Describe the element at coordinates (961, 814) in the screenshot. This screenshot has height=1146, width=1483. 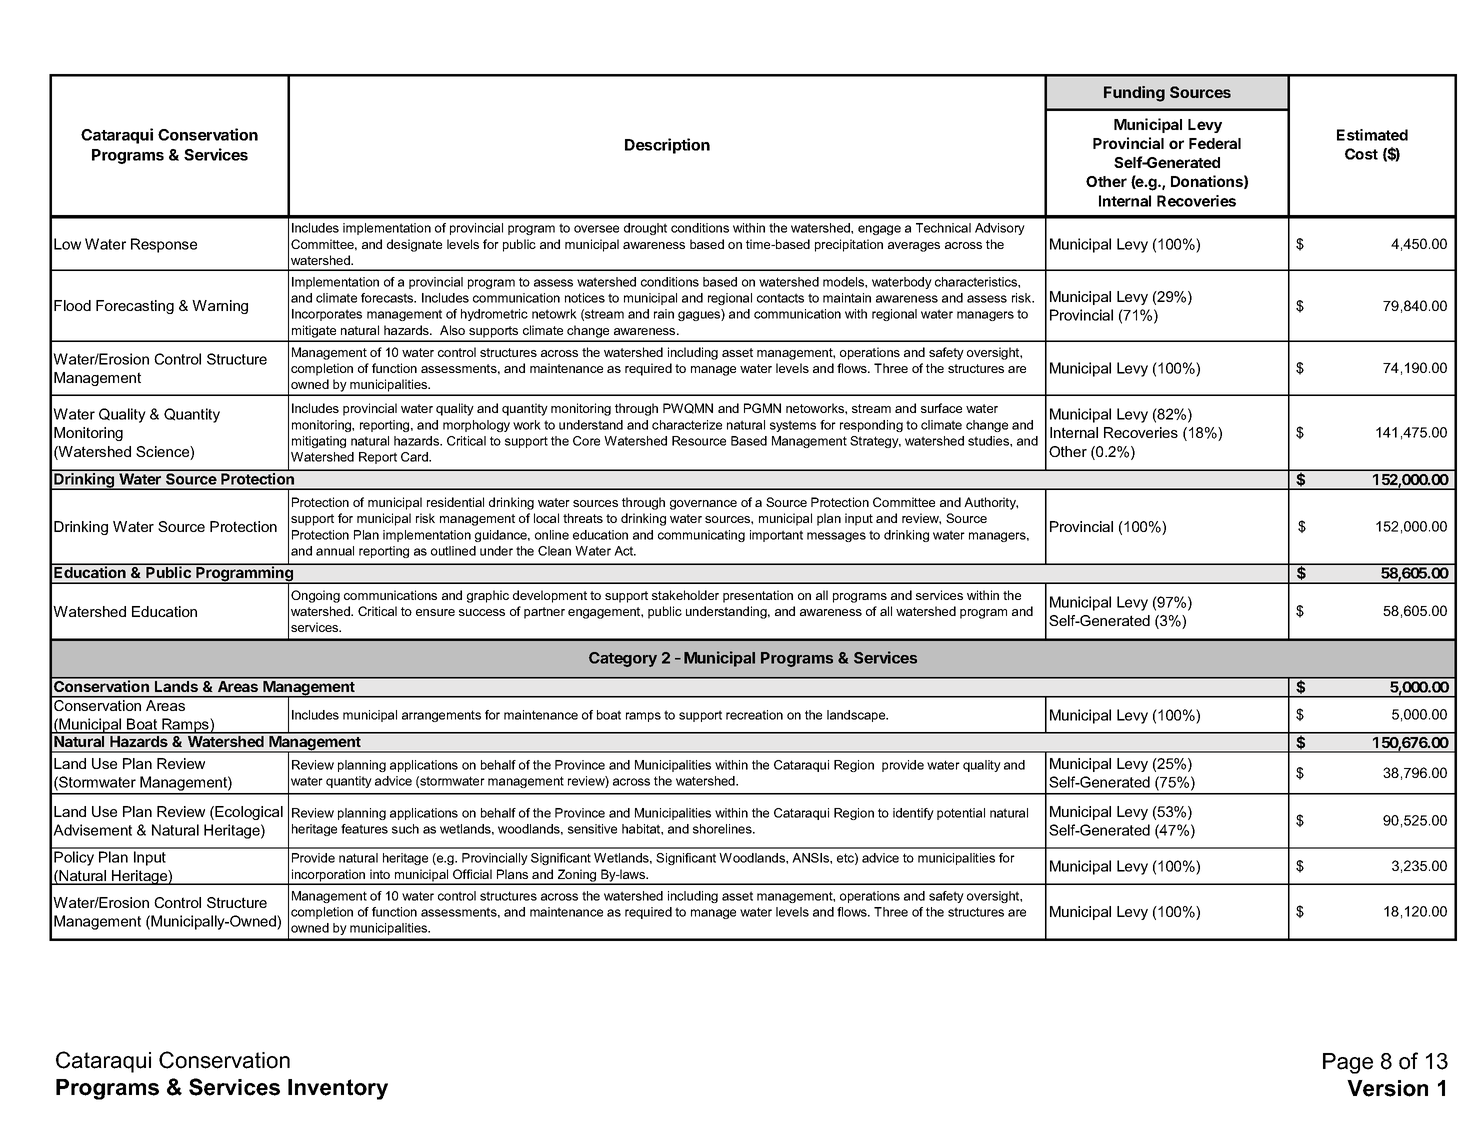
I see `potential` at that location.
